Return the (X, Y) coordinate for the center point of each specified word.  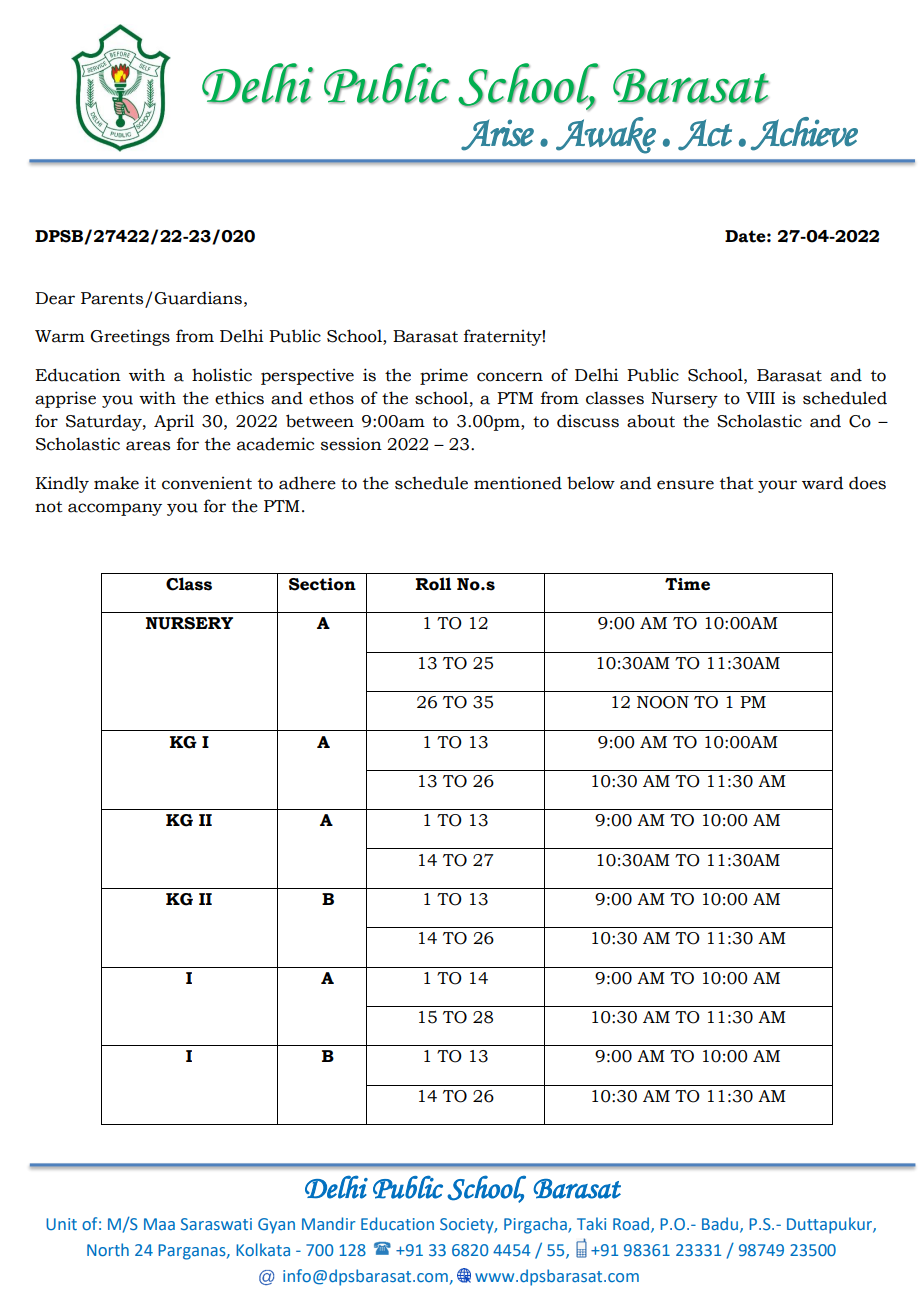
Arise (497, 135)
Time (687, 584)
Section (322, 584)
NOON (663, 702)
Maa (159, 1224)
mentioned (518, 483)
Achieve (804, 134)
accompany (115, 509)
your (777, 486)
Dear (55, 298)
